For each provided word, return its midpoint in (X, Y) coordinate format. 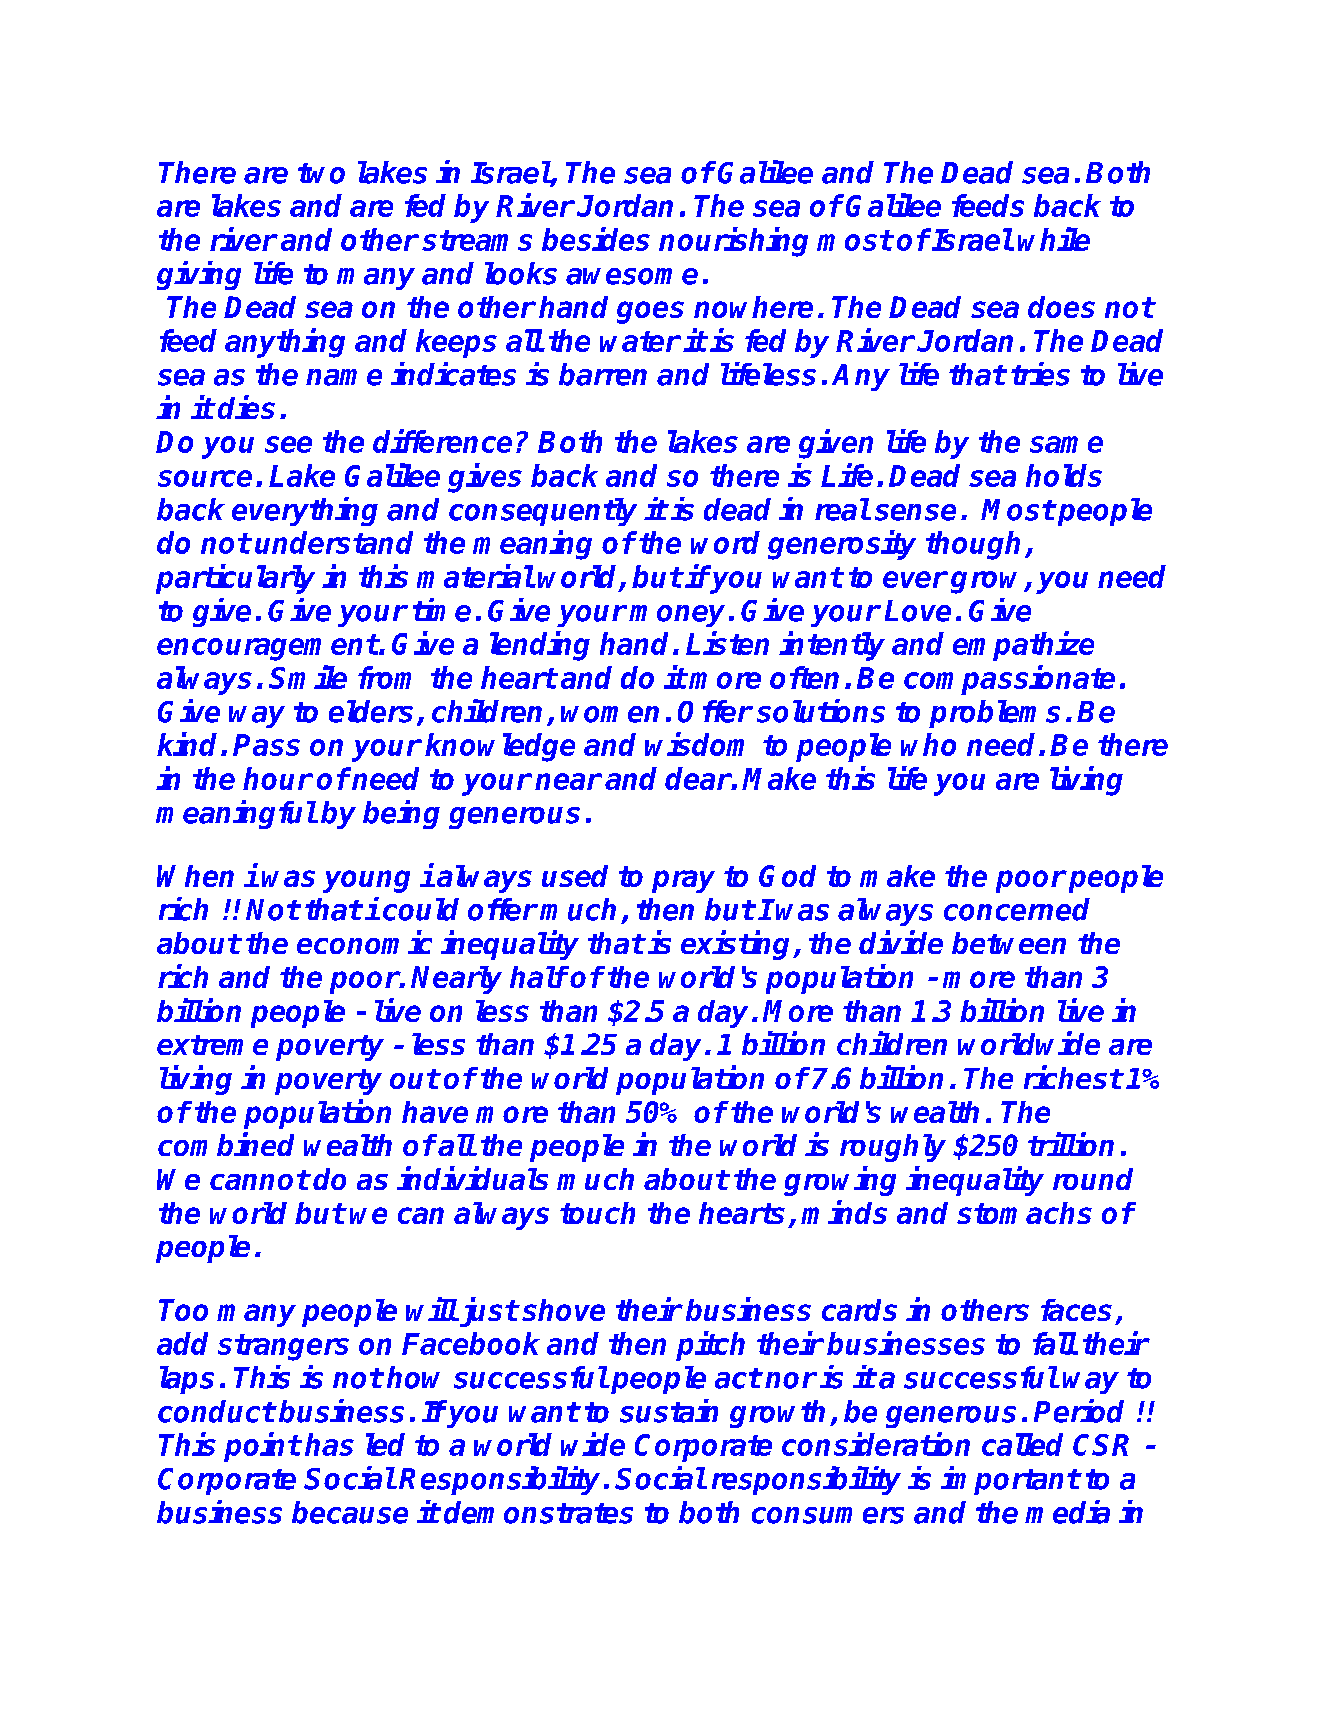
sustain (669, 1411)
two (321, 173)
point (262, 1447)
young (366, 881)
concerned (1017, 909)
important (1010, 1480)
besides (596, 239)
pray (683, 881)
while (1054, 239)
